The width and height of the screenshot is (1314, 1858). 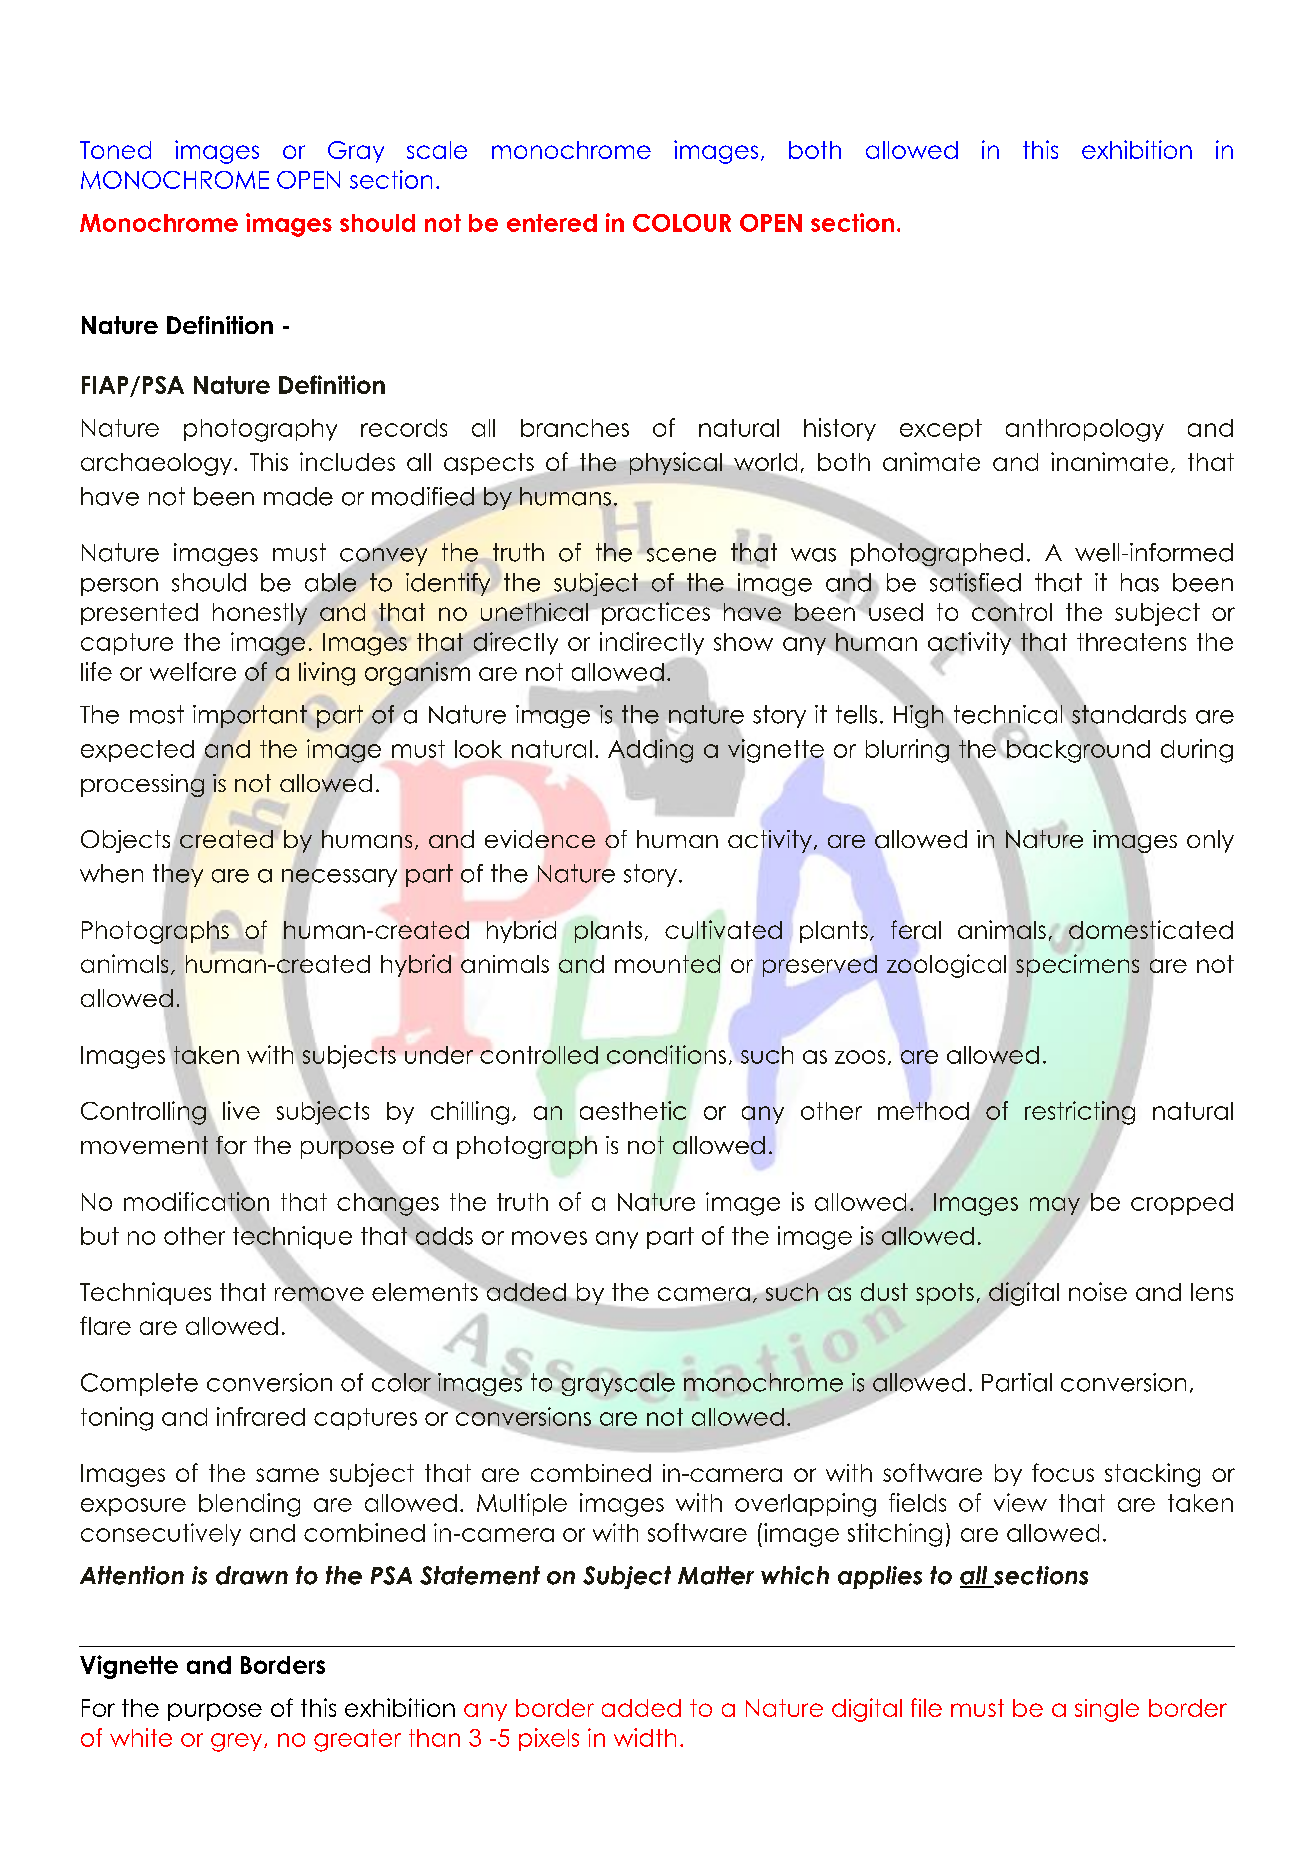 I want to click on COLOUR, so click(x=682, y=223).
